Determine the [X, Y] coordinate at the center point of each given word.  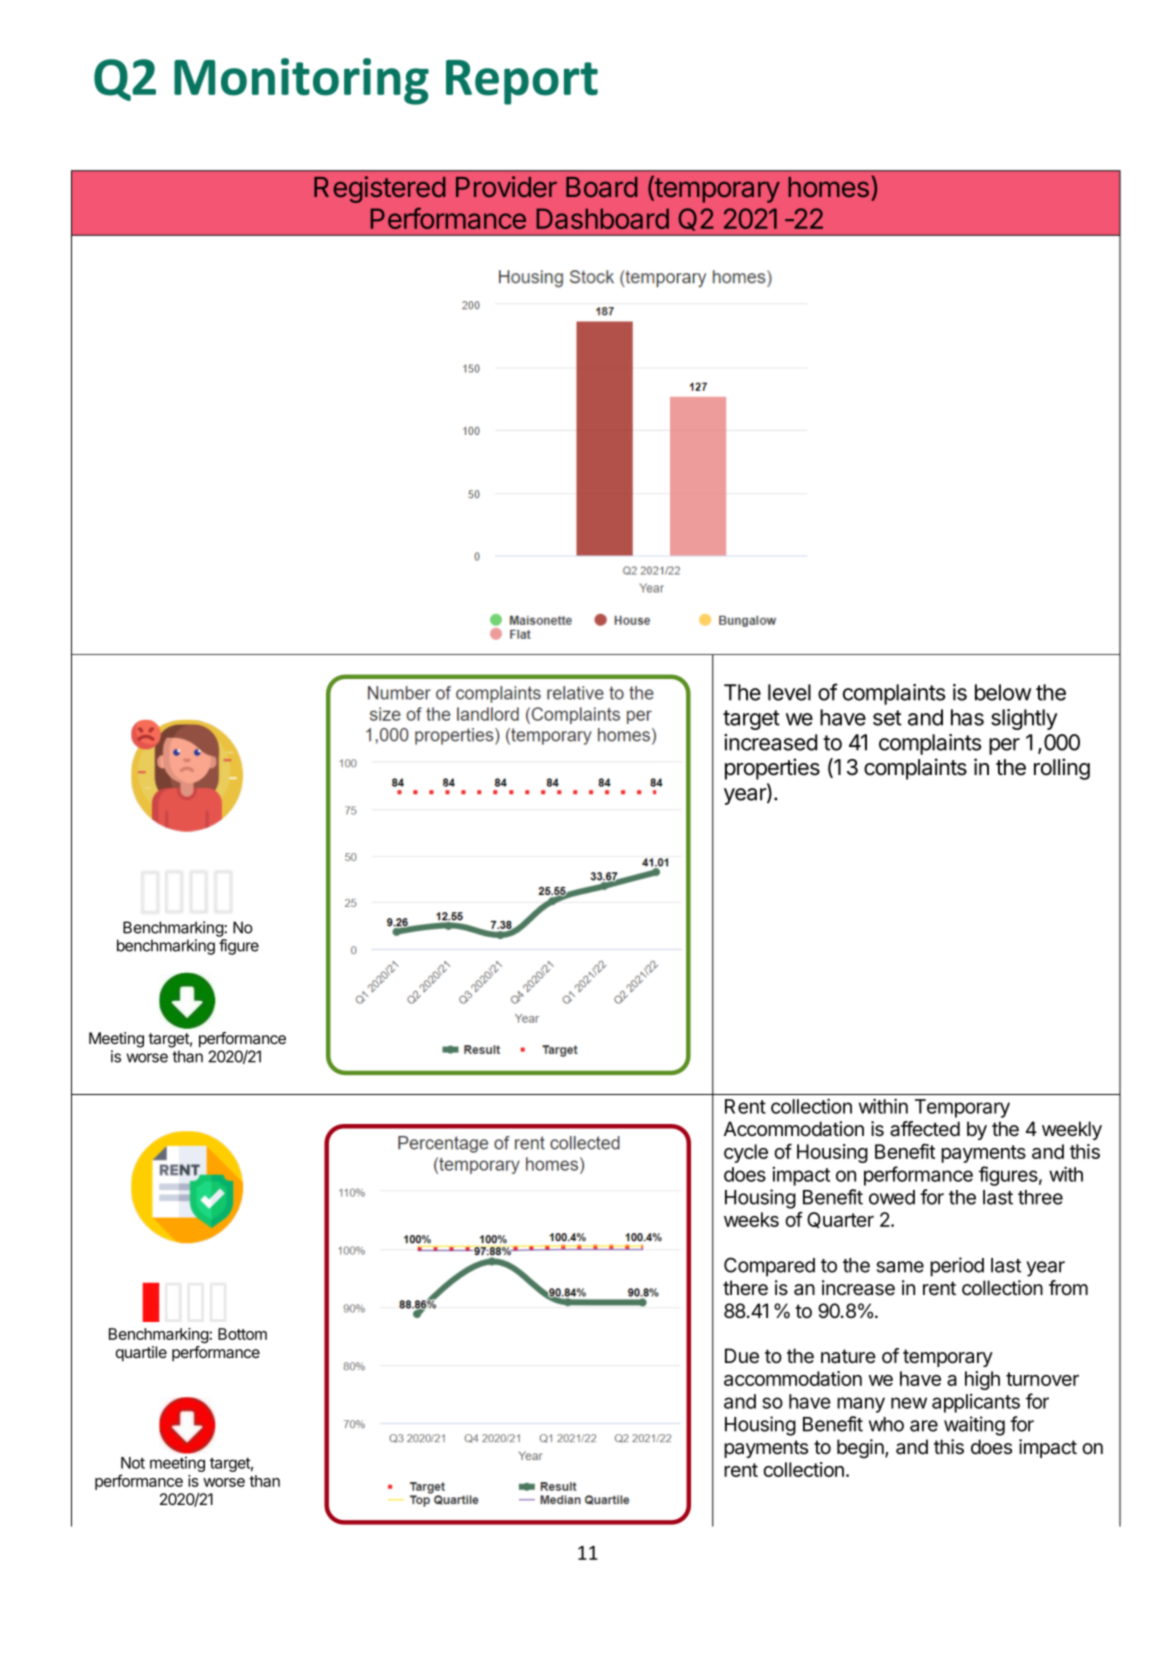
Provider [506, 186]
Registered [380, 189]
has [967, 717]
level [789, 692]
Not [133, 1463]
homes [828, 187]
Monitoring [301, 81]
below [1003, 692]
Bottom [242, 1334]
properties [772, 769]
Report [522, 82]
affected [925, 1129]
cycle [746, 1153]
